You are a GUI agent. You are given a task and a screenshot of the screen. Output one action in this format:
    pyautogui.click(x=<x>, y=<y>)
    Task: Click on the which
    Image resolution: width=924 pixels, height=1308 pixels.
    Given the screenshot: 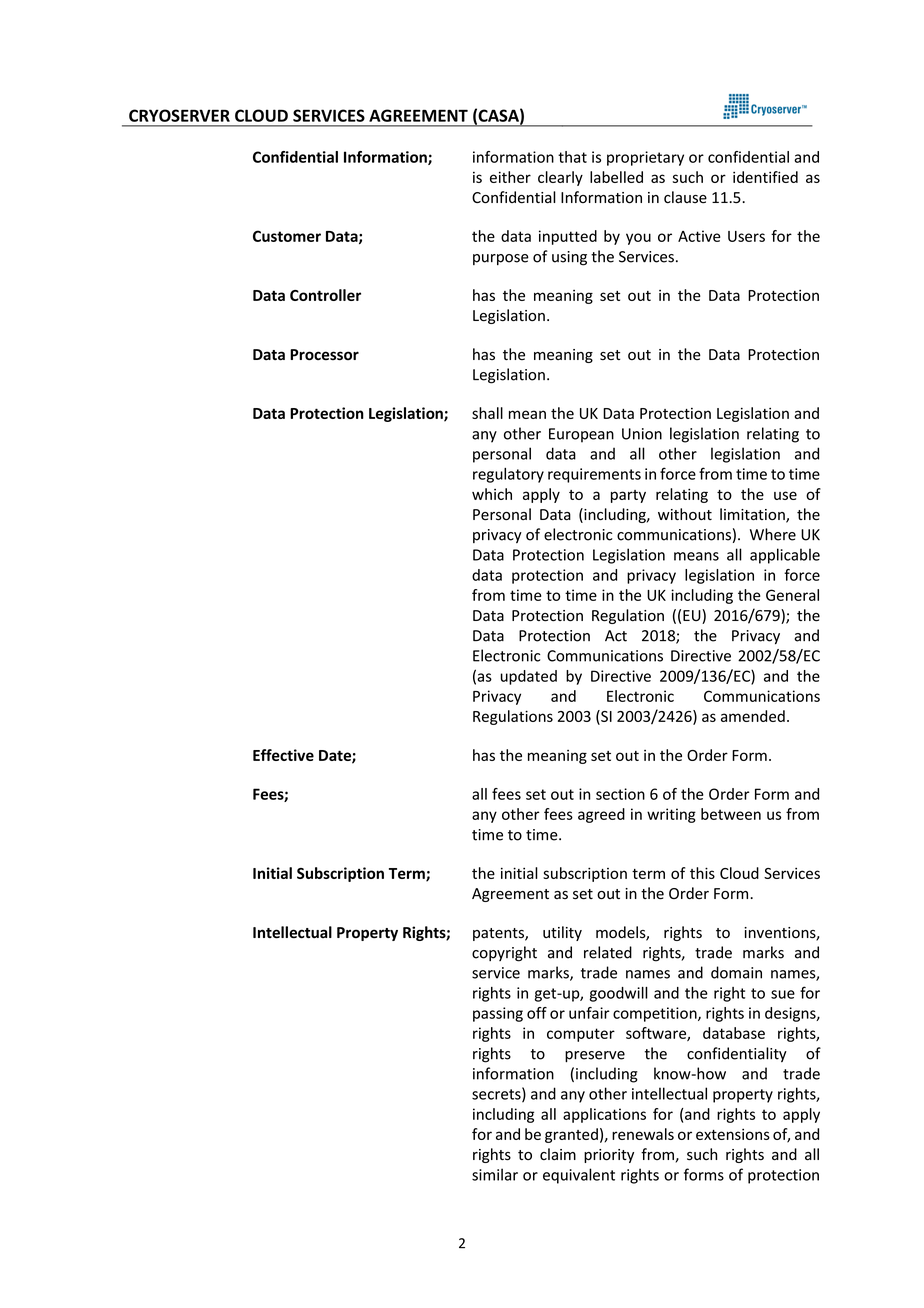 What is the action you would take?
    pyautogui.click(x=492, y=494)
